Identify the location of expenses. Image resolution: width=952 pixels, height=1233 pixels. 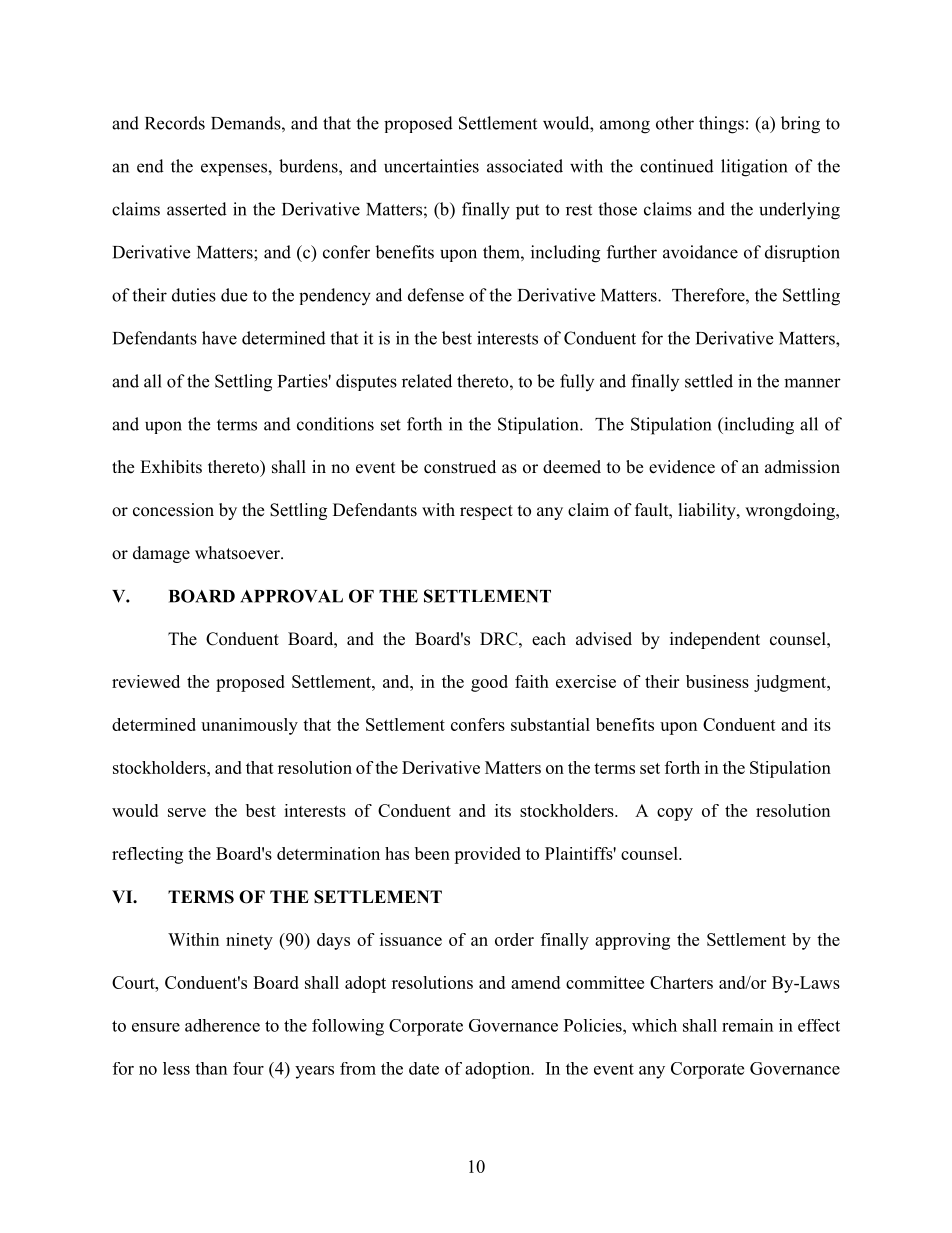
(235, 169).
